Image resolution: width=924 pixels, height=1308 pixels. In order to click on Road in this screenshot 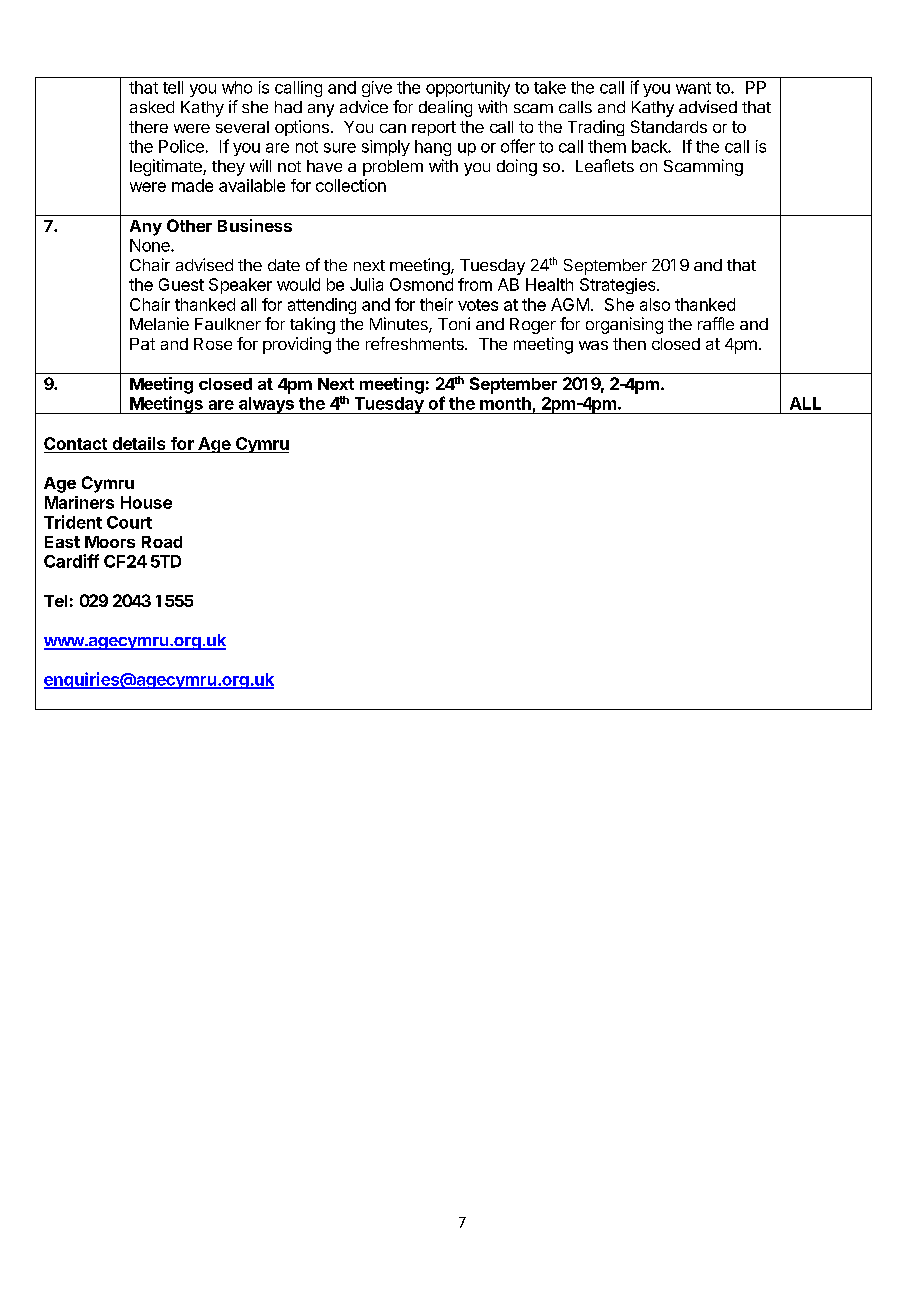, I will do `click(162, 542)`.
